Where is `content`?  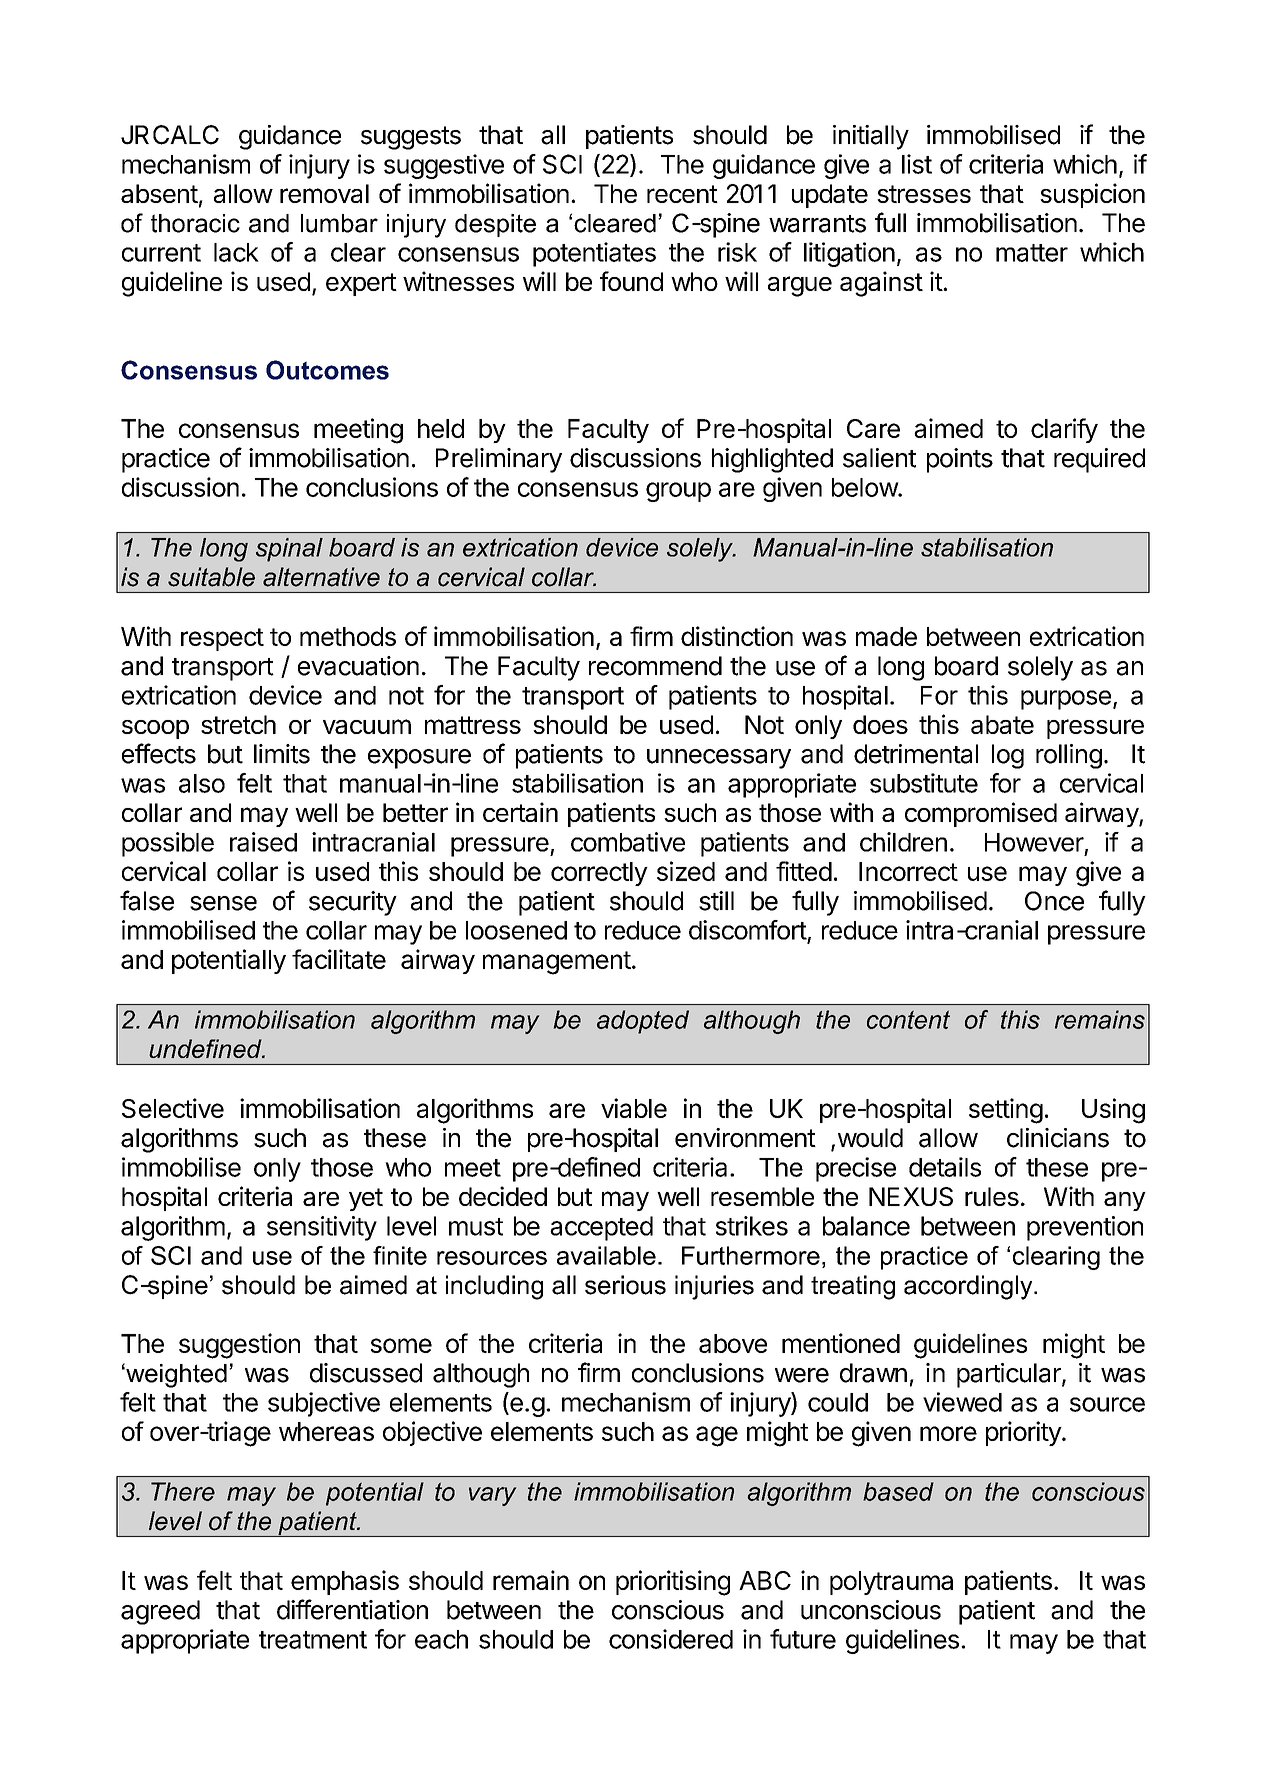
content is located at coordinates (908, 1019).
